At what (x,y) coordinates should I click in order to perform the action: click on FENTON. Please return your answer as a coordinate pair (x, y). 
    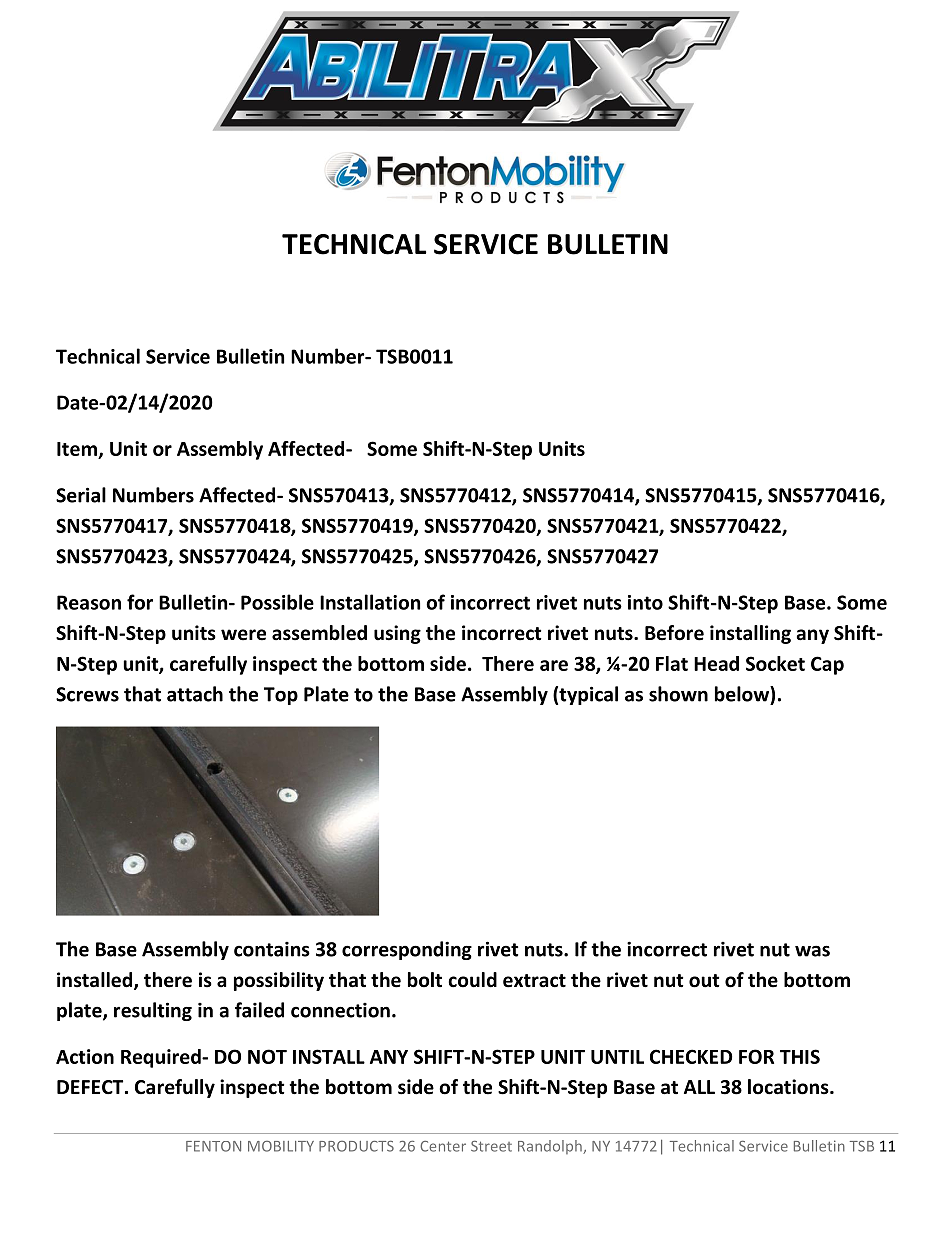
    Looking at the image, I should click on (213, 1146).
